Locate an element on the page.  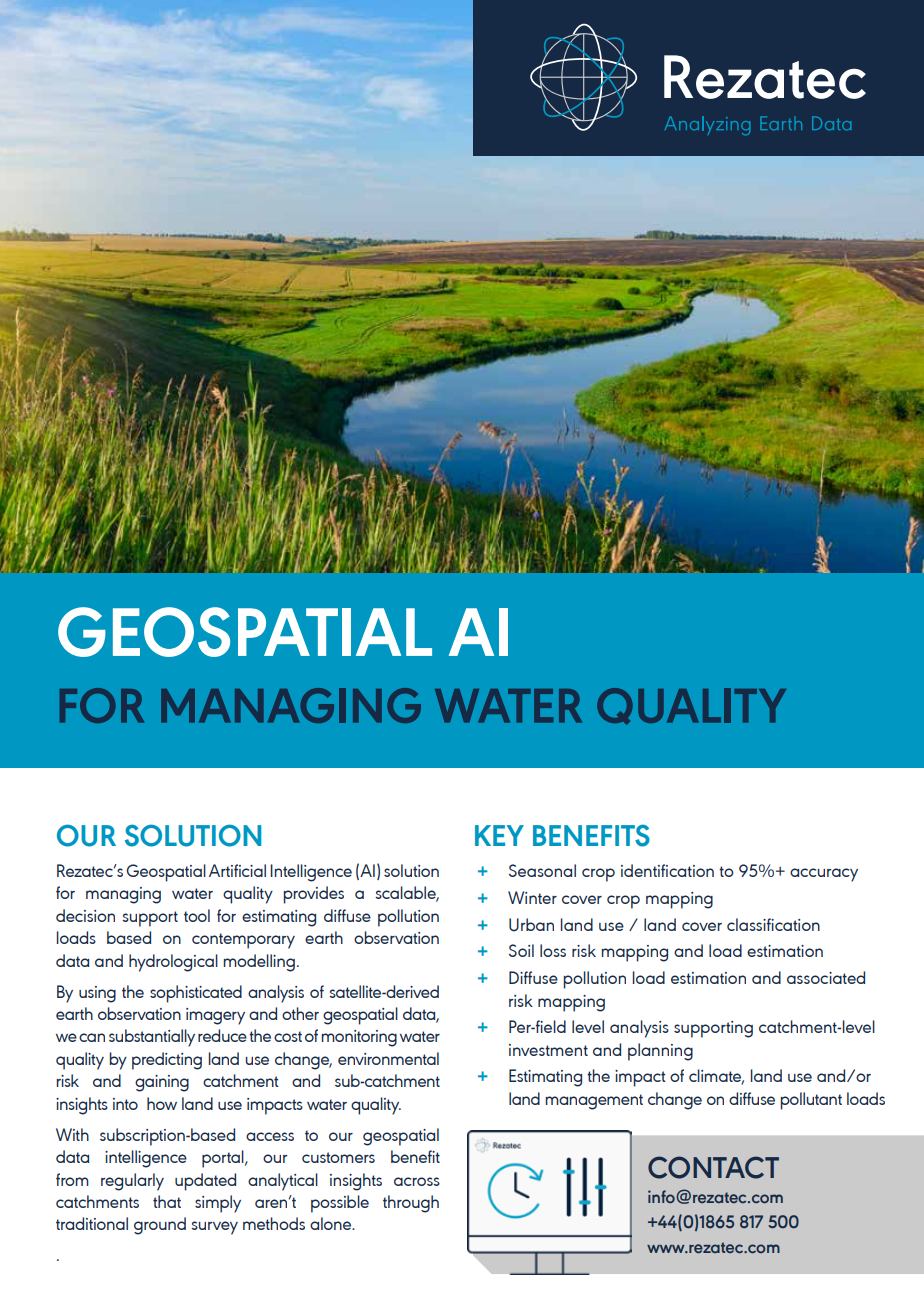
identification is located at coordinates (667, 870).
